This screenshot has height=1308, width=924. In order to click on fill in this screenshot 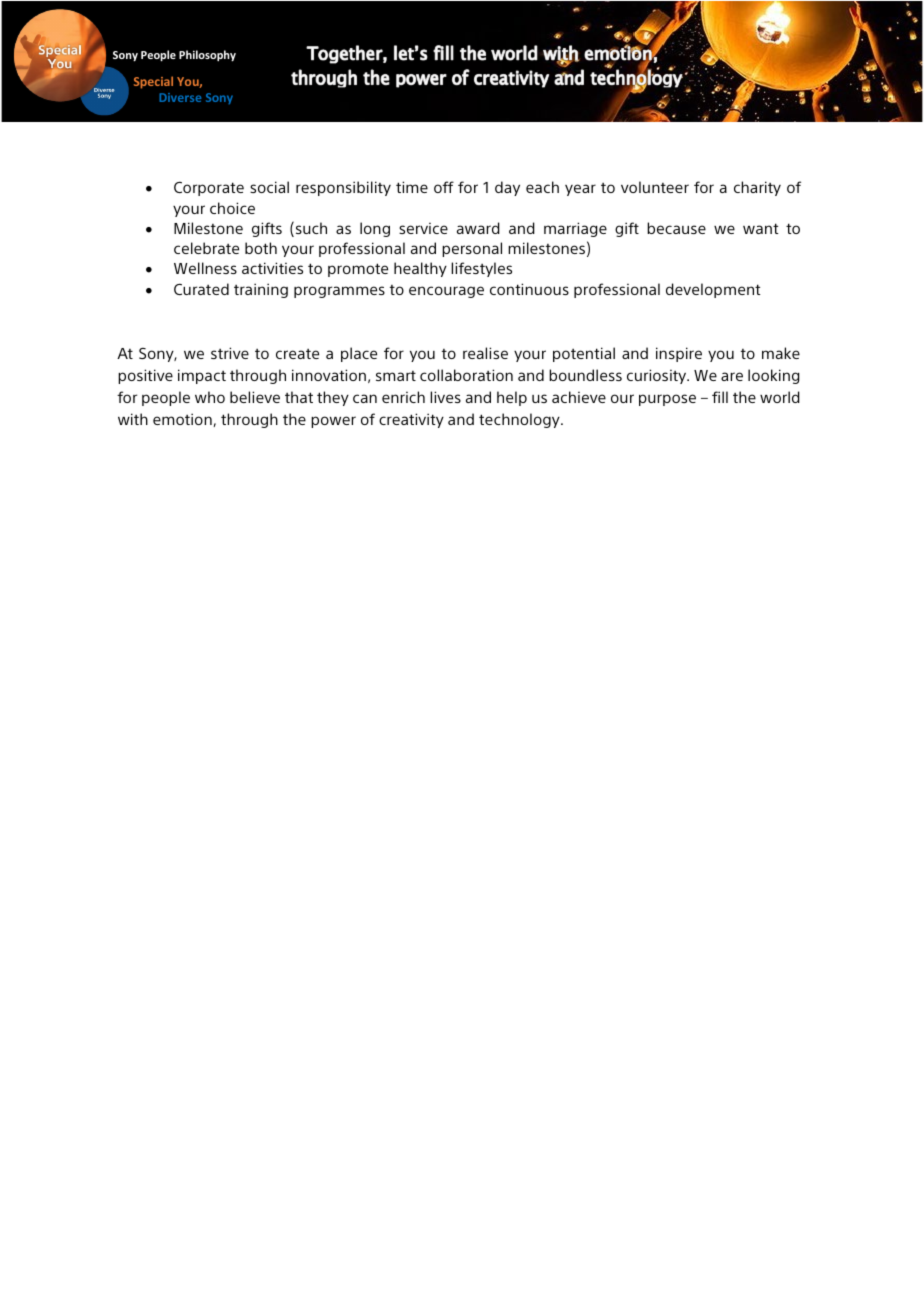, I will do `click(720, 397)`.
